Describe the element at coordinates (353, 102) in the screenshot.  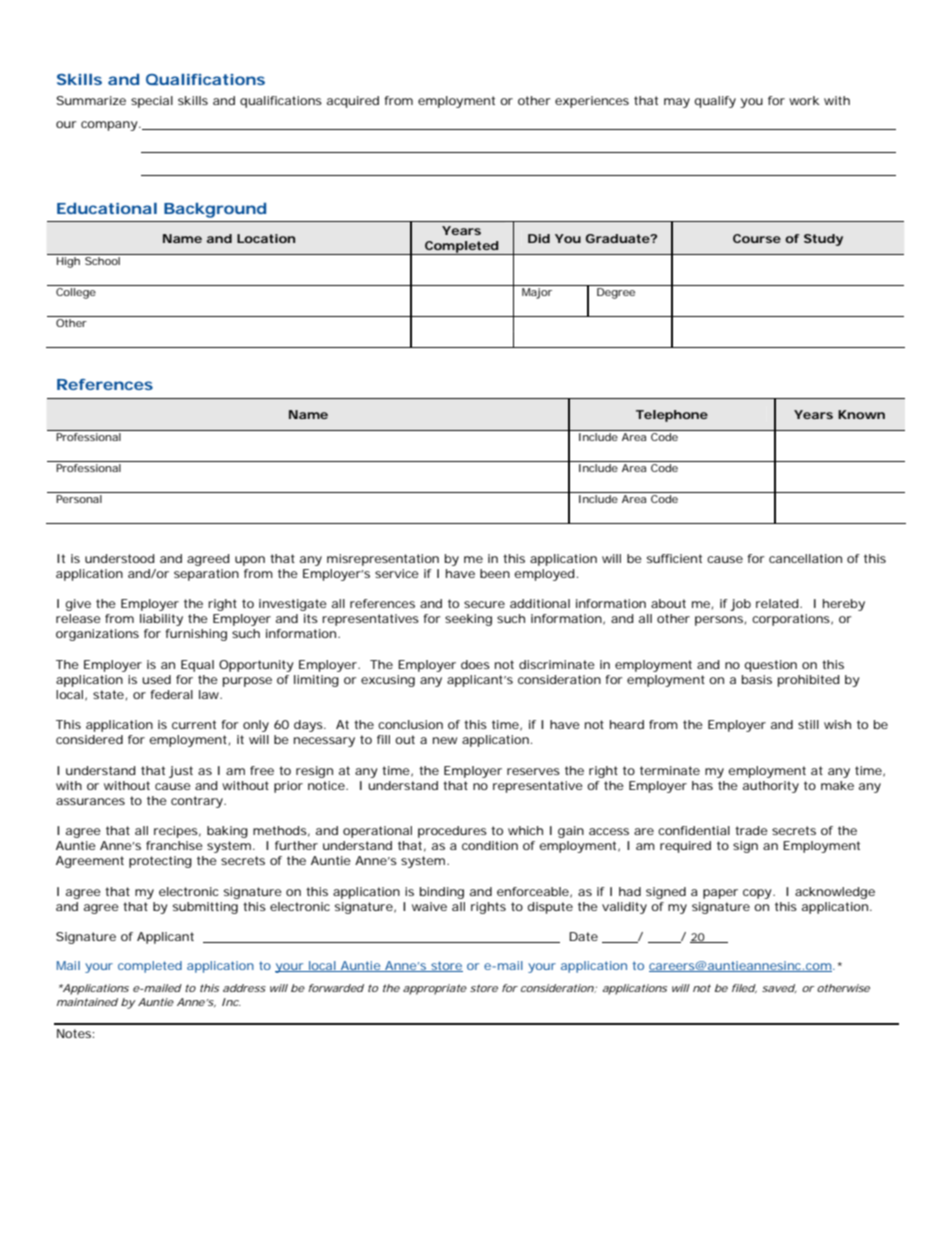
I see `acquired` at that location.
